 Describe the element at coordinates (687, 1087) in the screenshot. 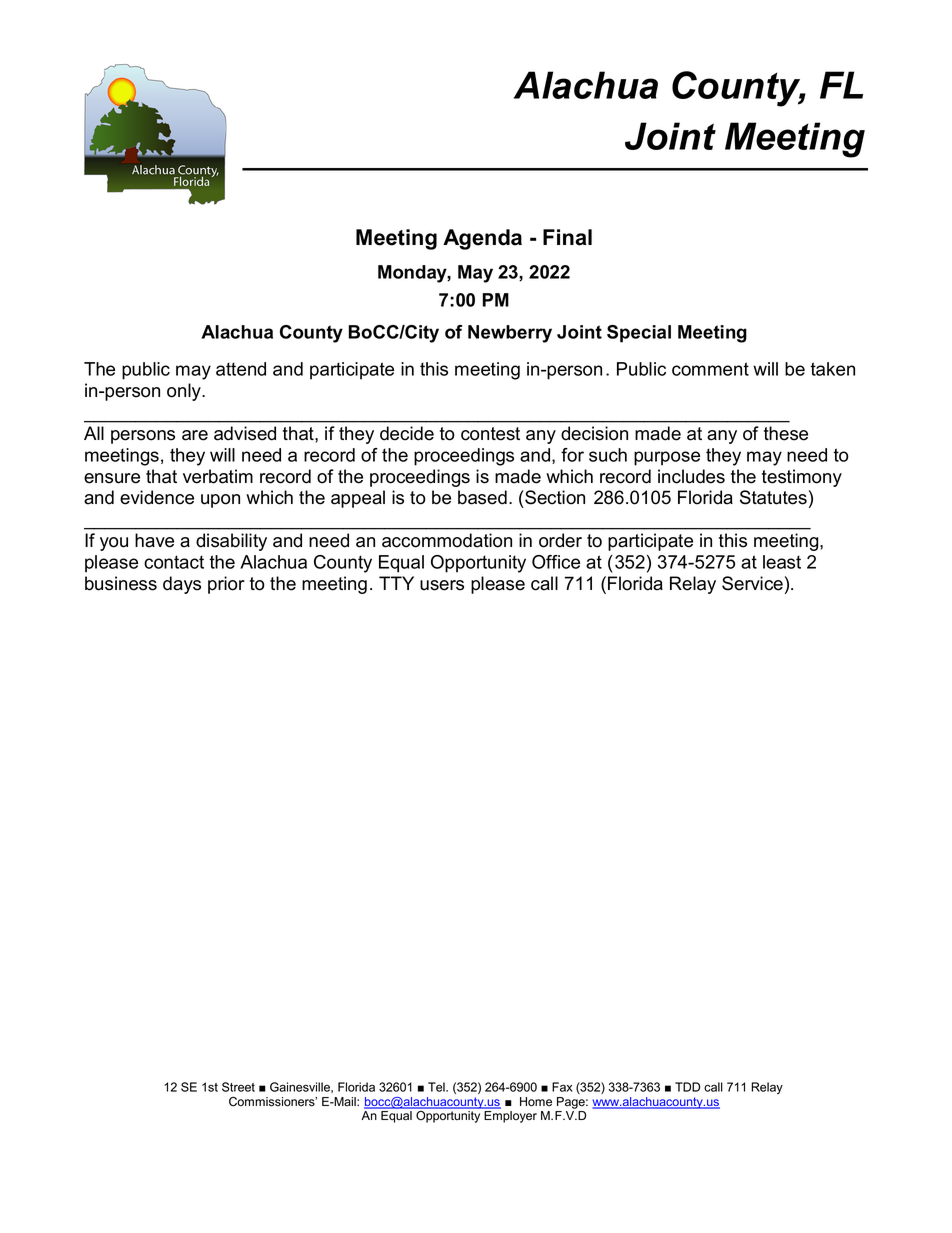

I see `TDD` at that location.
